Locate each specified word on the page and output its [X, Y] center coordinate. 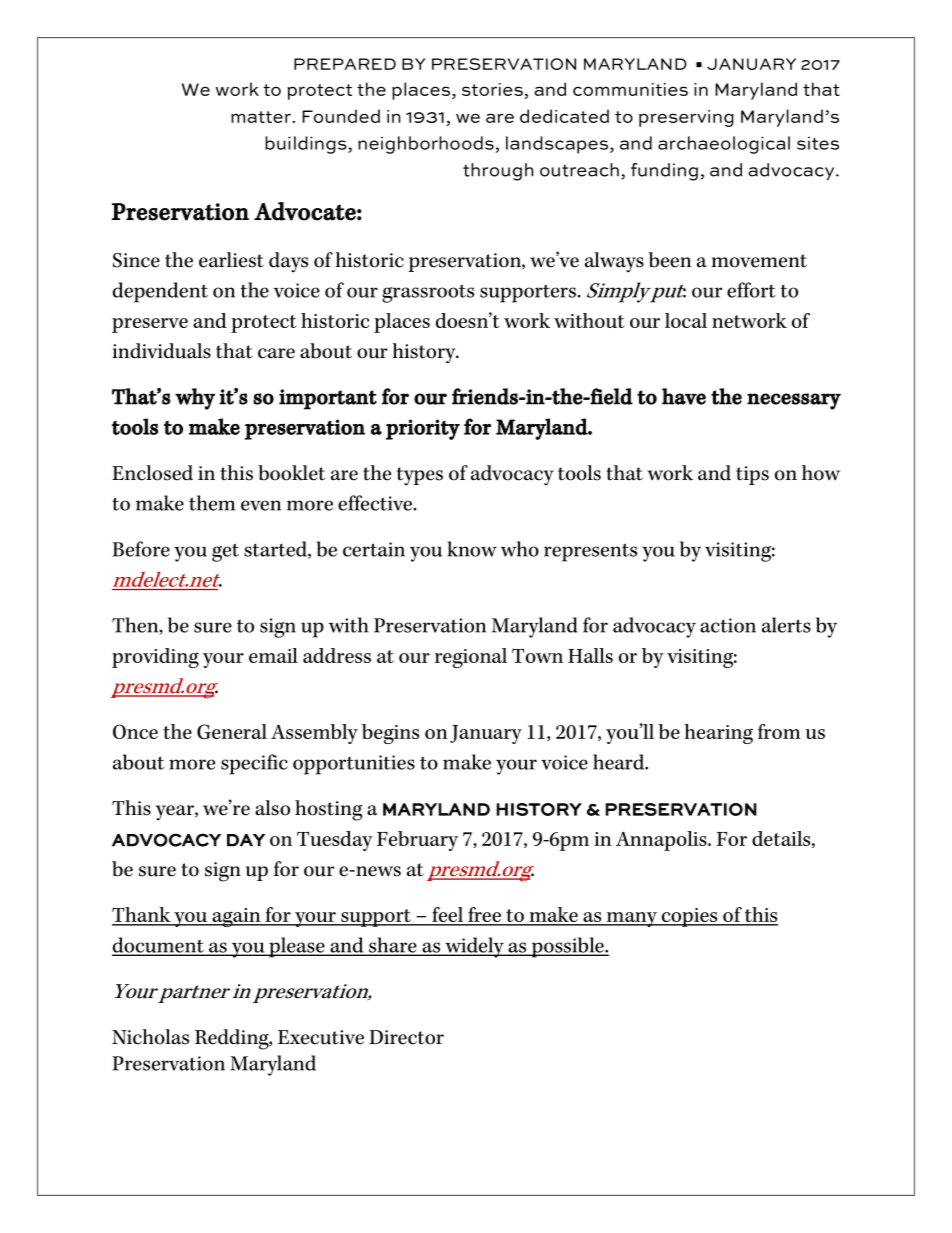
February [417, 841]
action [728, 625]
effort [751, 290]
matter [261, 117]
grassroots [428, 293]
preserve [150, 325]
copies [689, 917]
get [225, 552]
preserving [686, 118]
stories [493, 91]
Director [406, 1037]
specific [254, 764]
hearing [718, 734]
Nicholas [150, 1037]
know [472, 549]
